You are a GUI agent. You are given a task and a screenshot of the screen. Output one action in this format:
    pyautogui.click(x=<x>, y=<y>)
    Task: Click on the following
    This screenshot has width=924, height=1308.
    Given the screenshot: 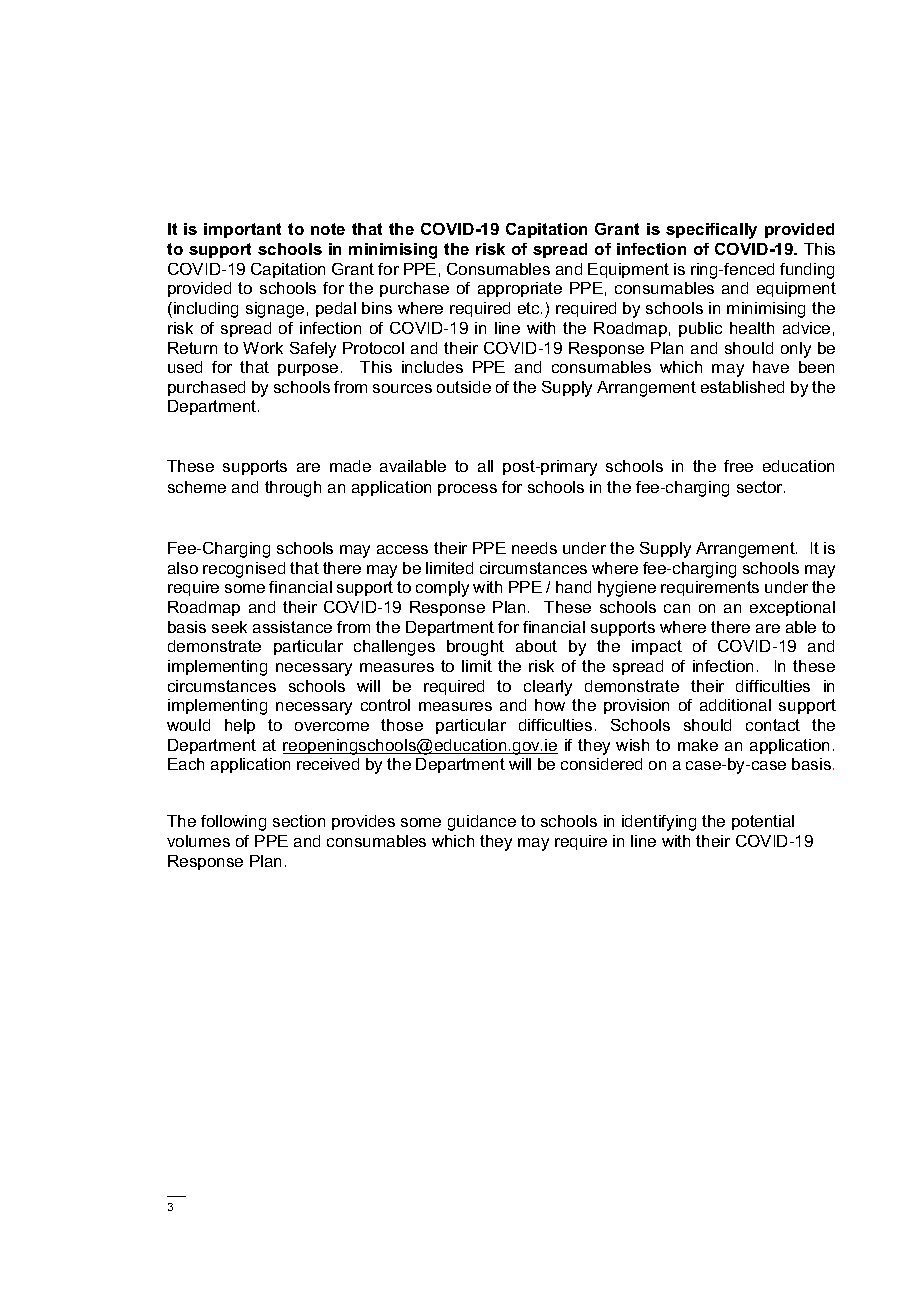 What is the action you would take?
    pyautogui.click(x=233, y=823)
